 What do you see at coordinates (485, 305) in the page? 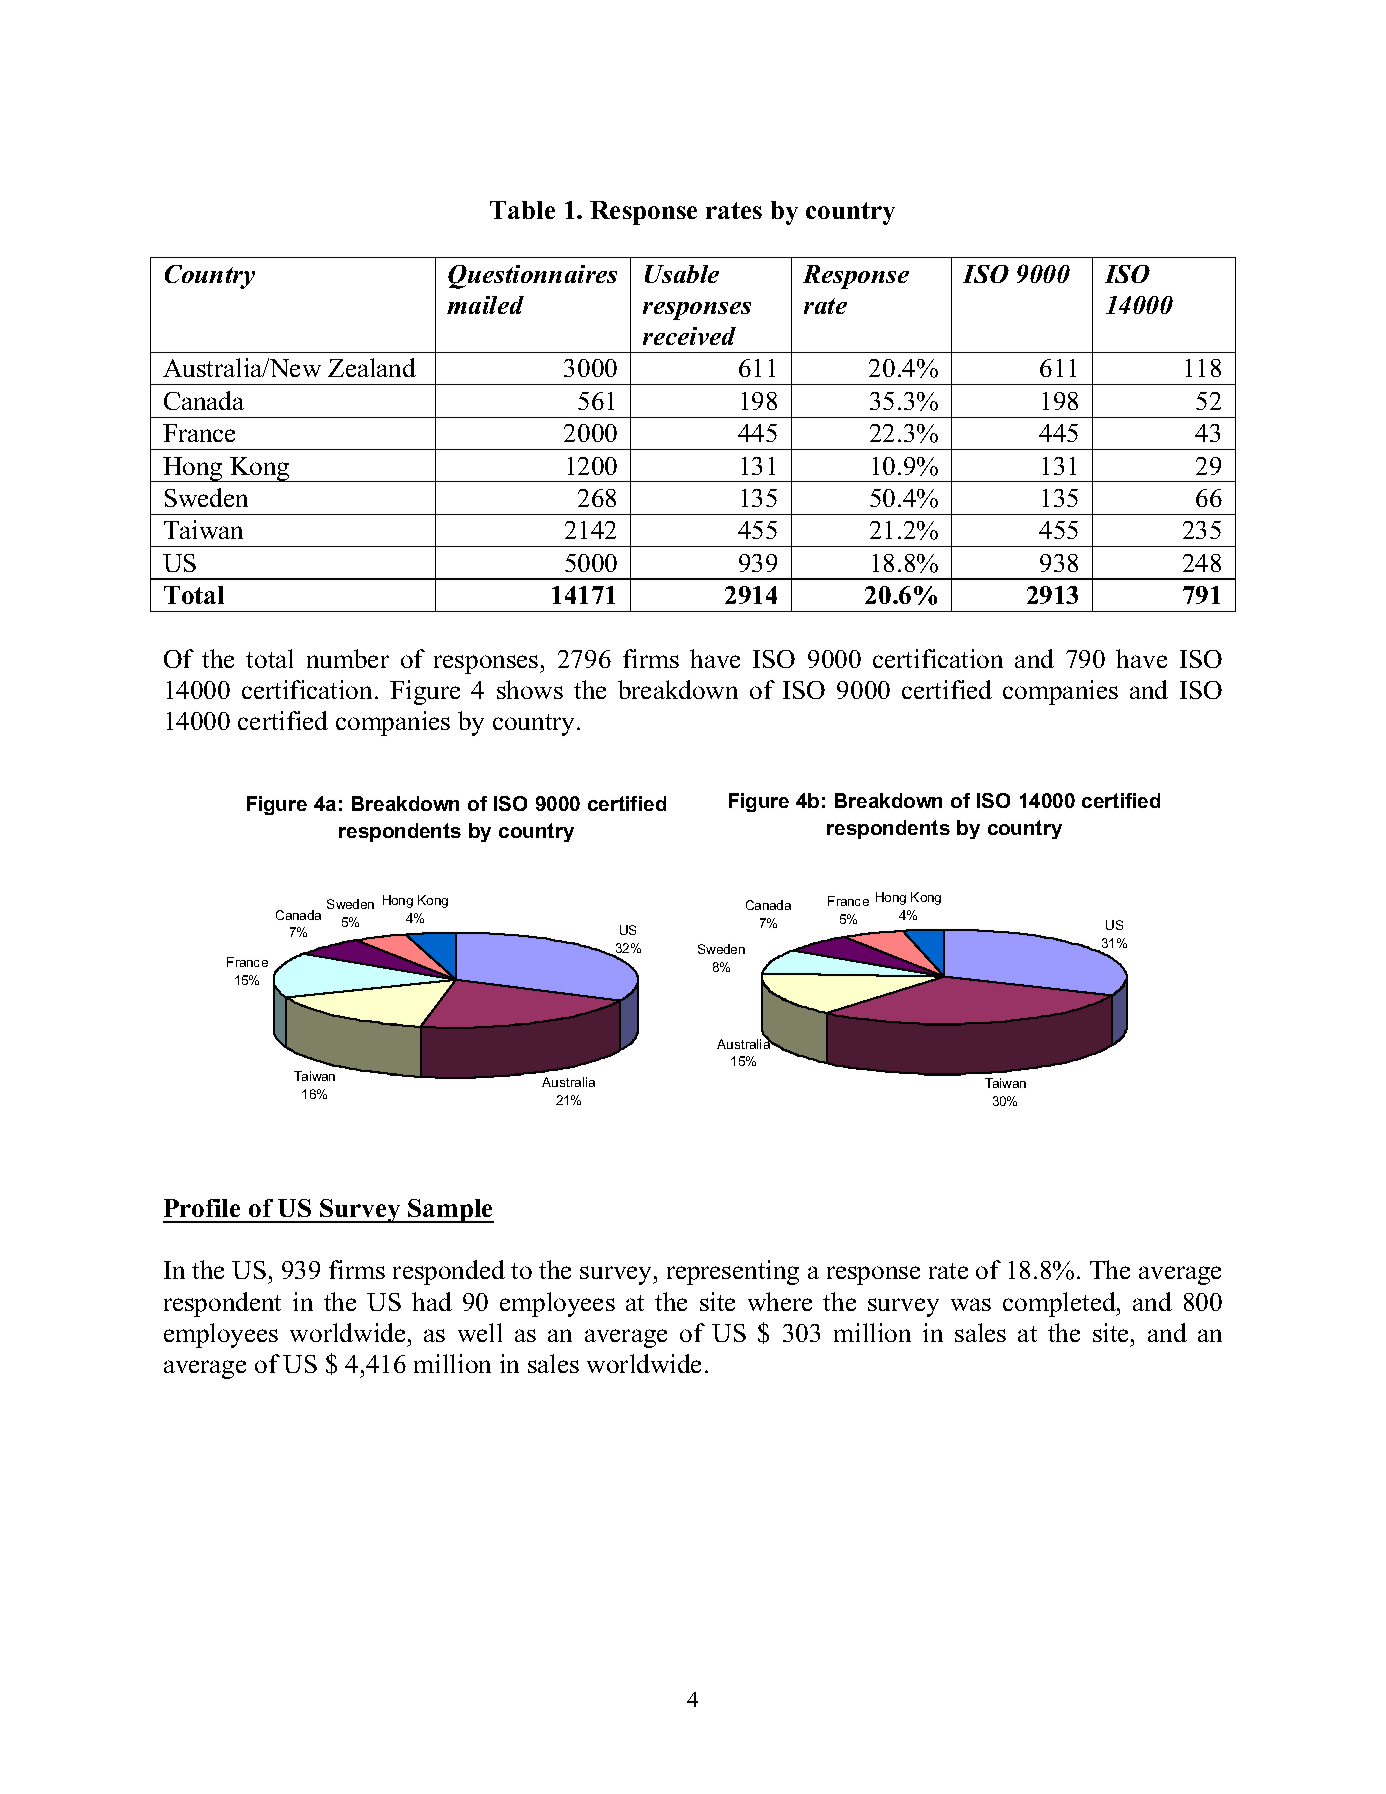
I see `mailed` at bounding box center [485, 305].
